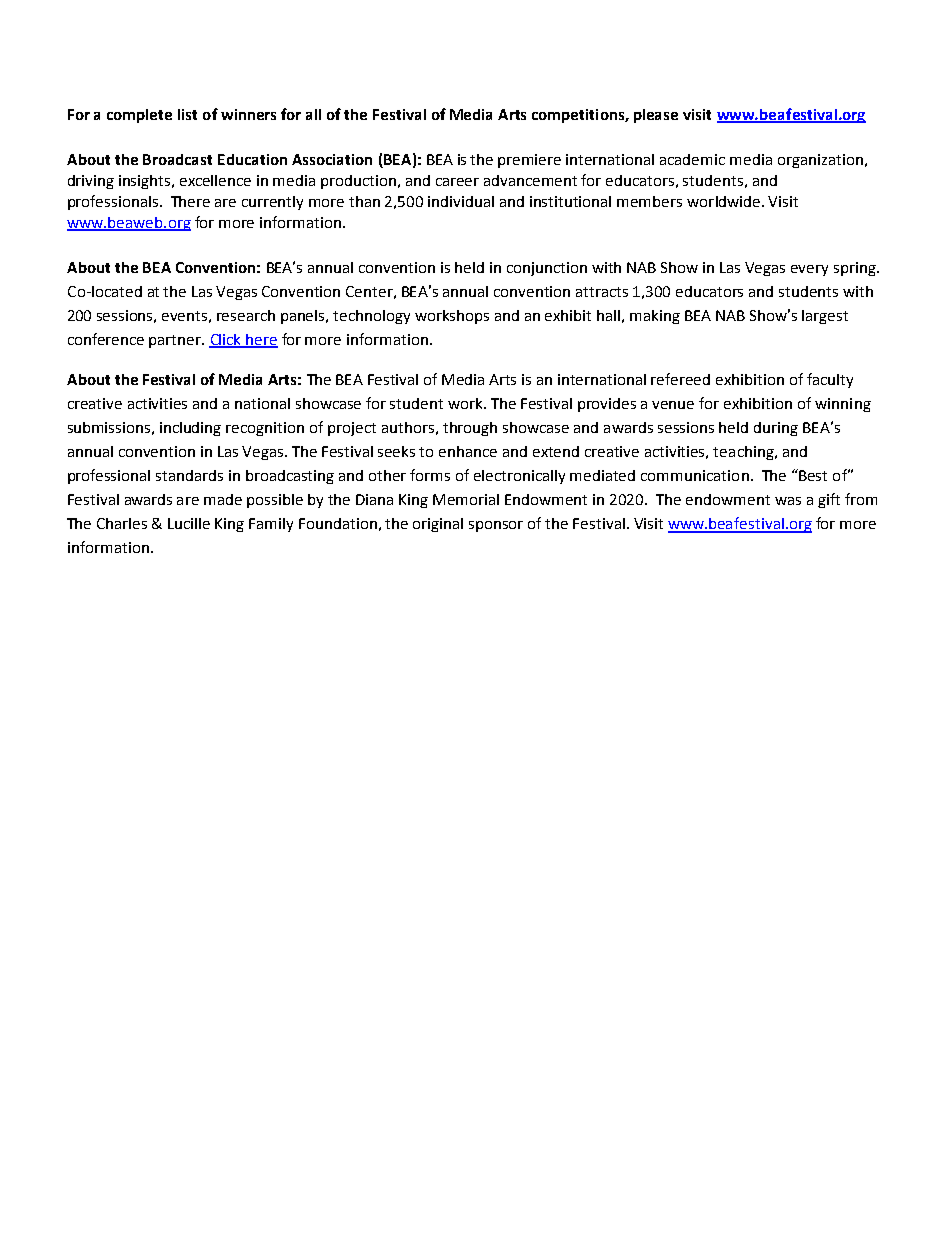  I want to click on Lucille, so click(189, 523).
